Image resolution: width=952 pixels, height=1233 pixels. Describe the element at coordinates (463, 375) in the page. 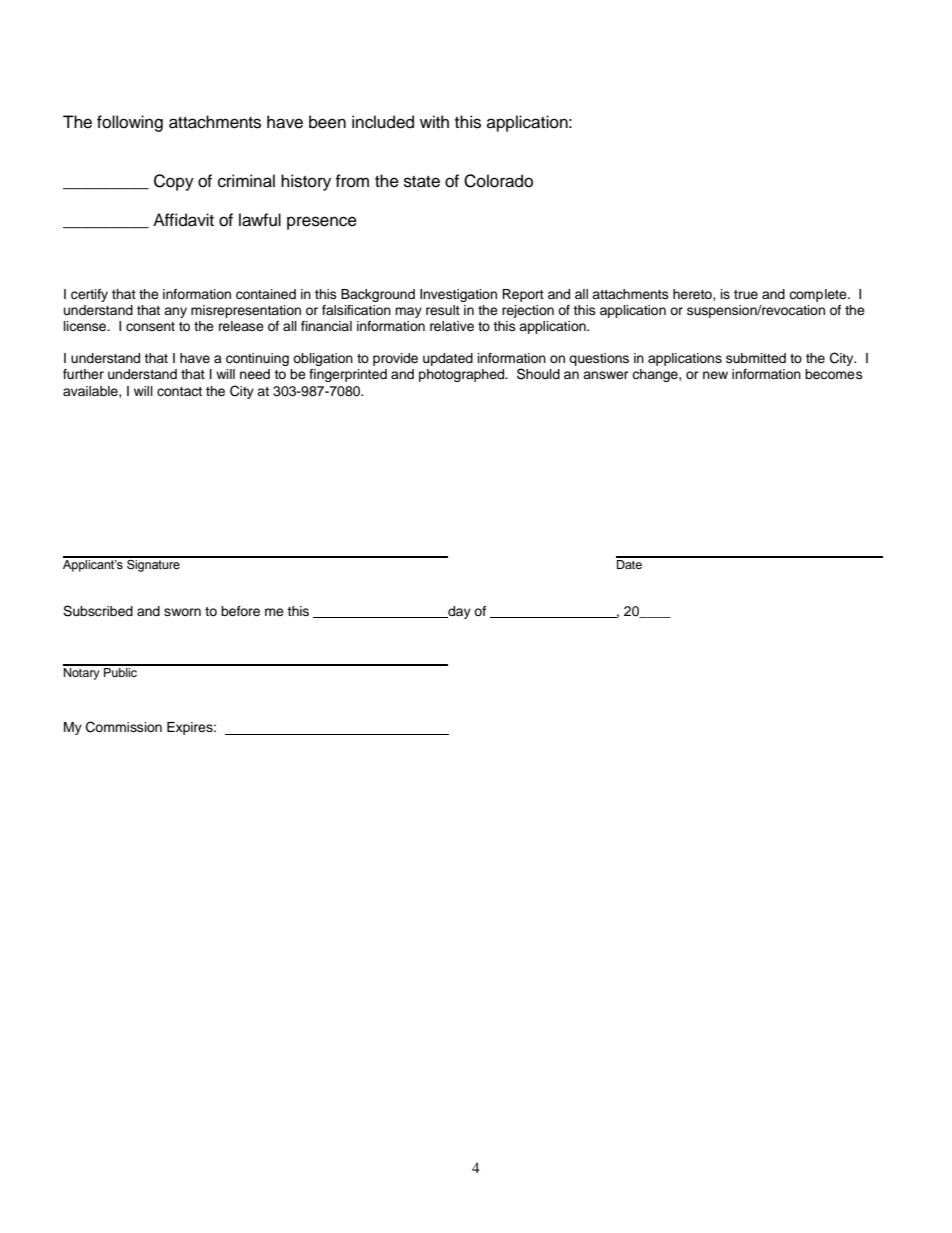

I see `photographed` at that location.
